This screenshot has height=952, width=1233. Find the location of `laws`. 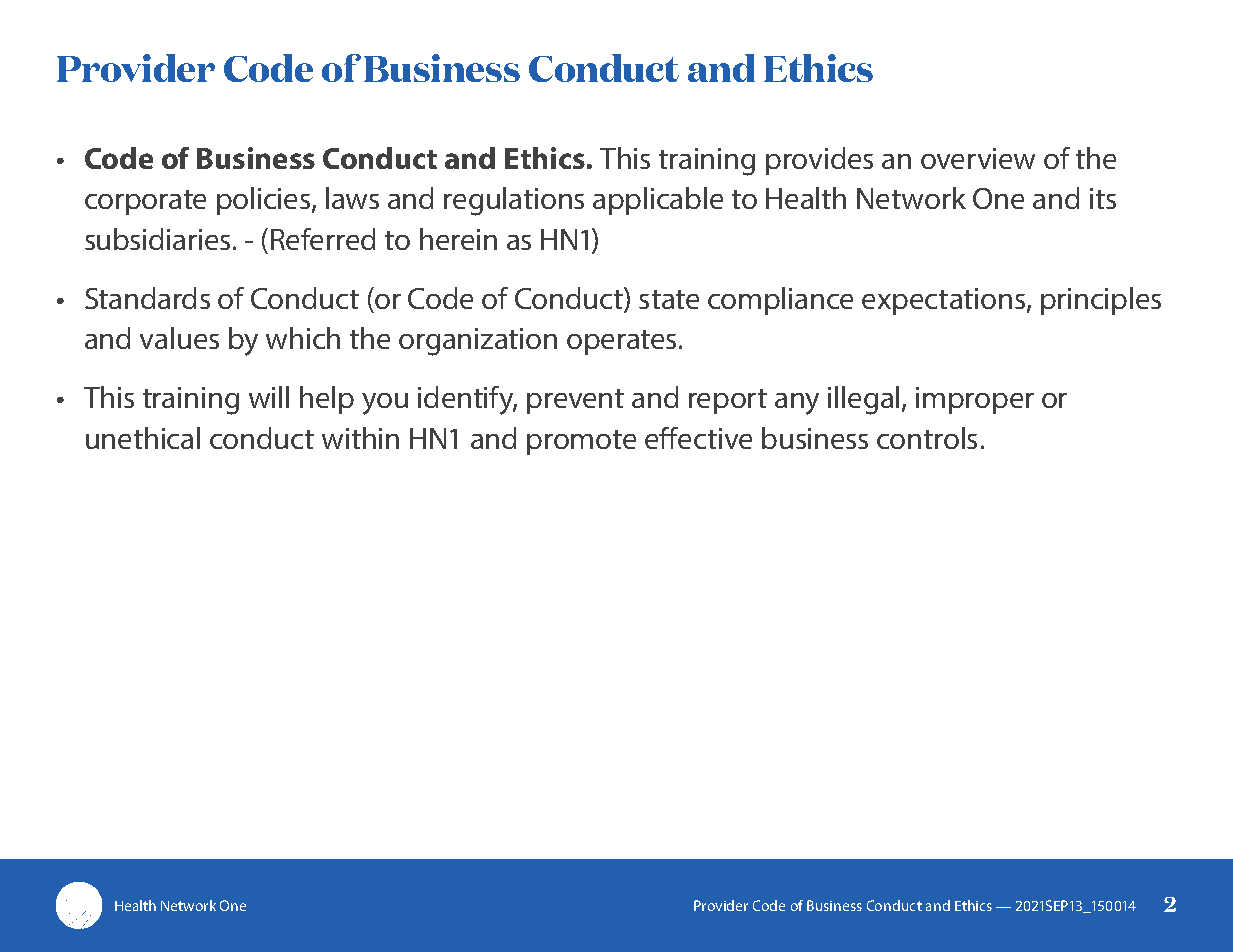

laws is located at coordinates (352, 198).
